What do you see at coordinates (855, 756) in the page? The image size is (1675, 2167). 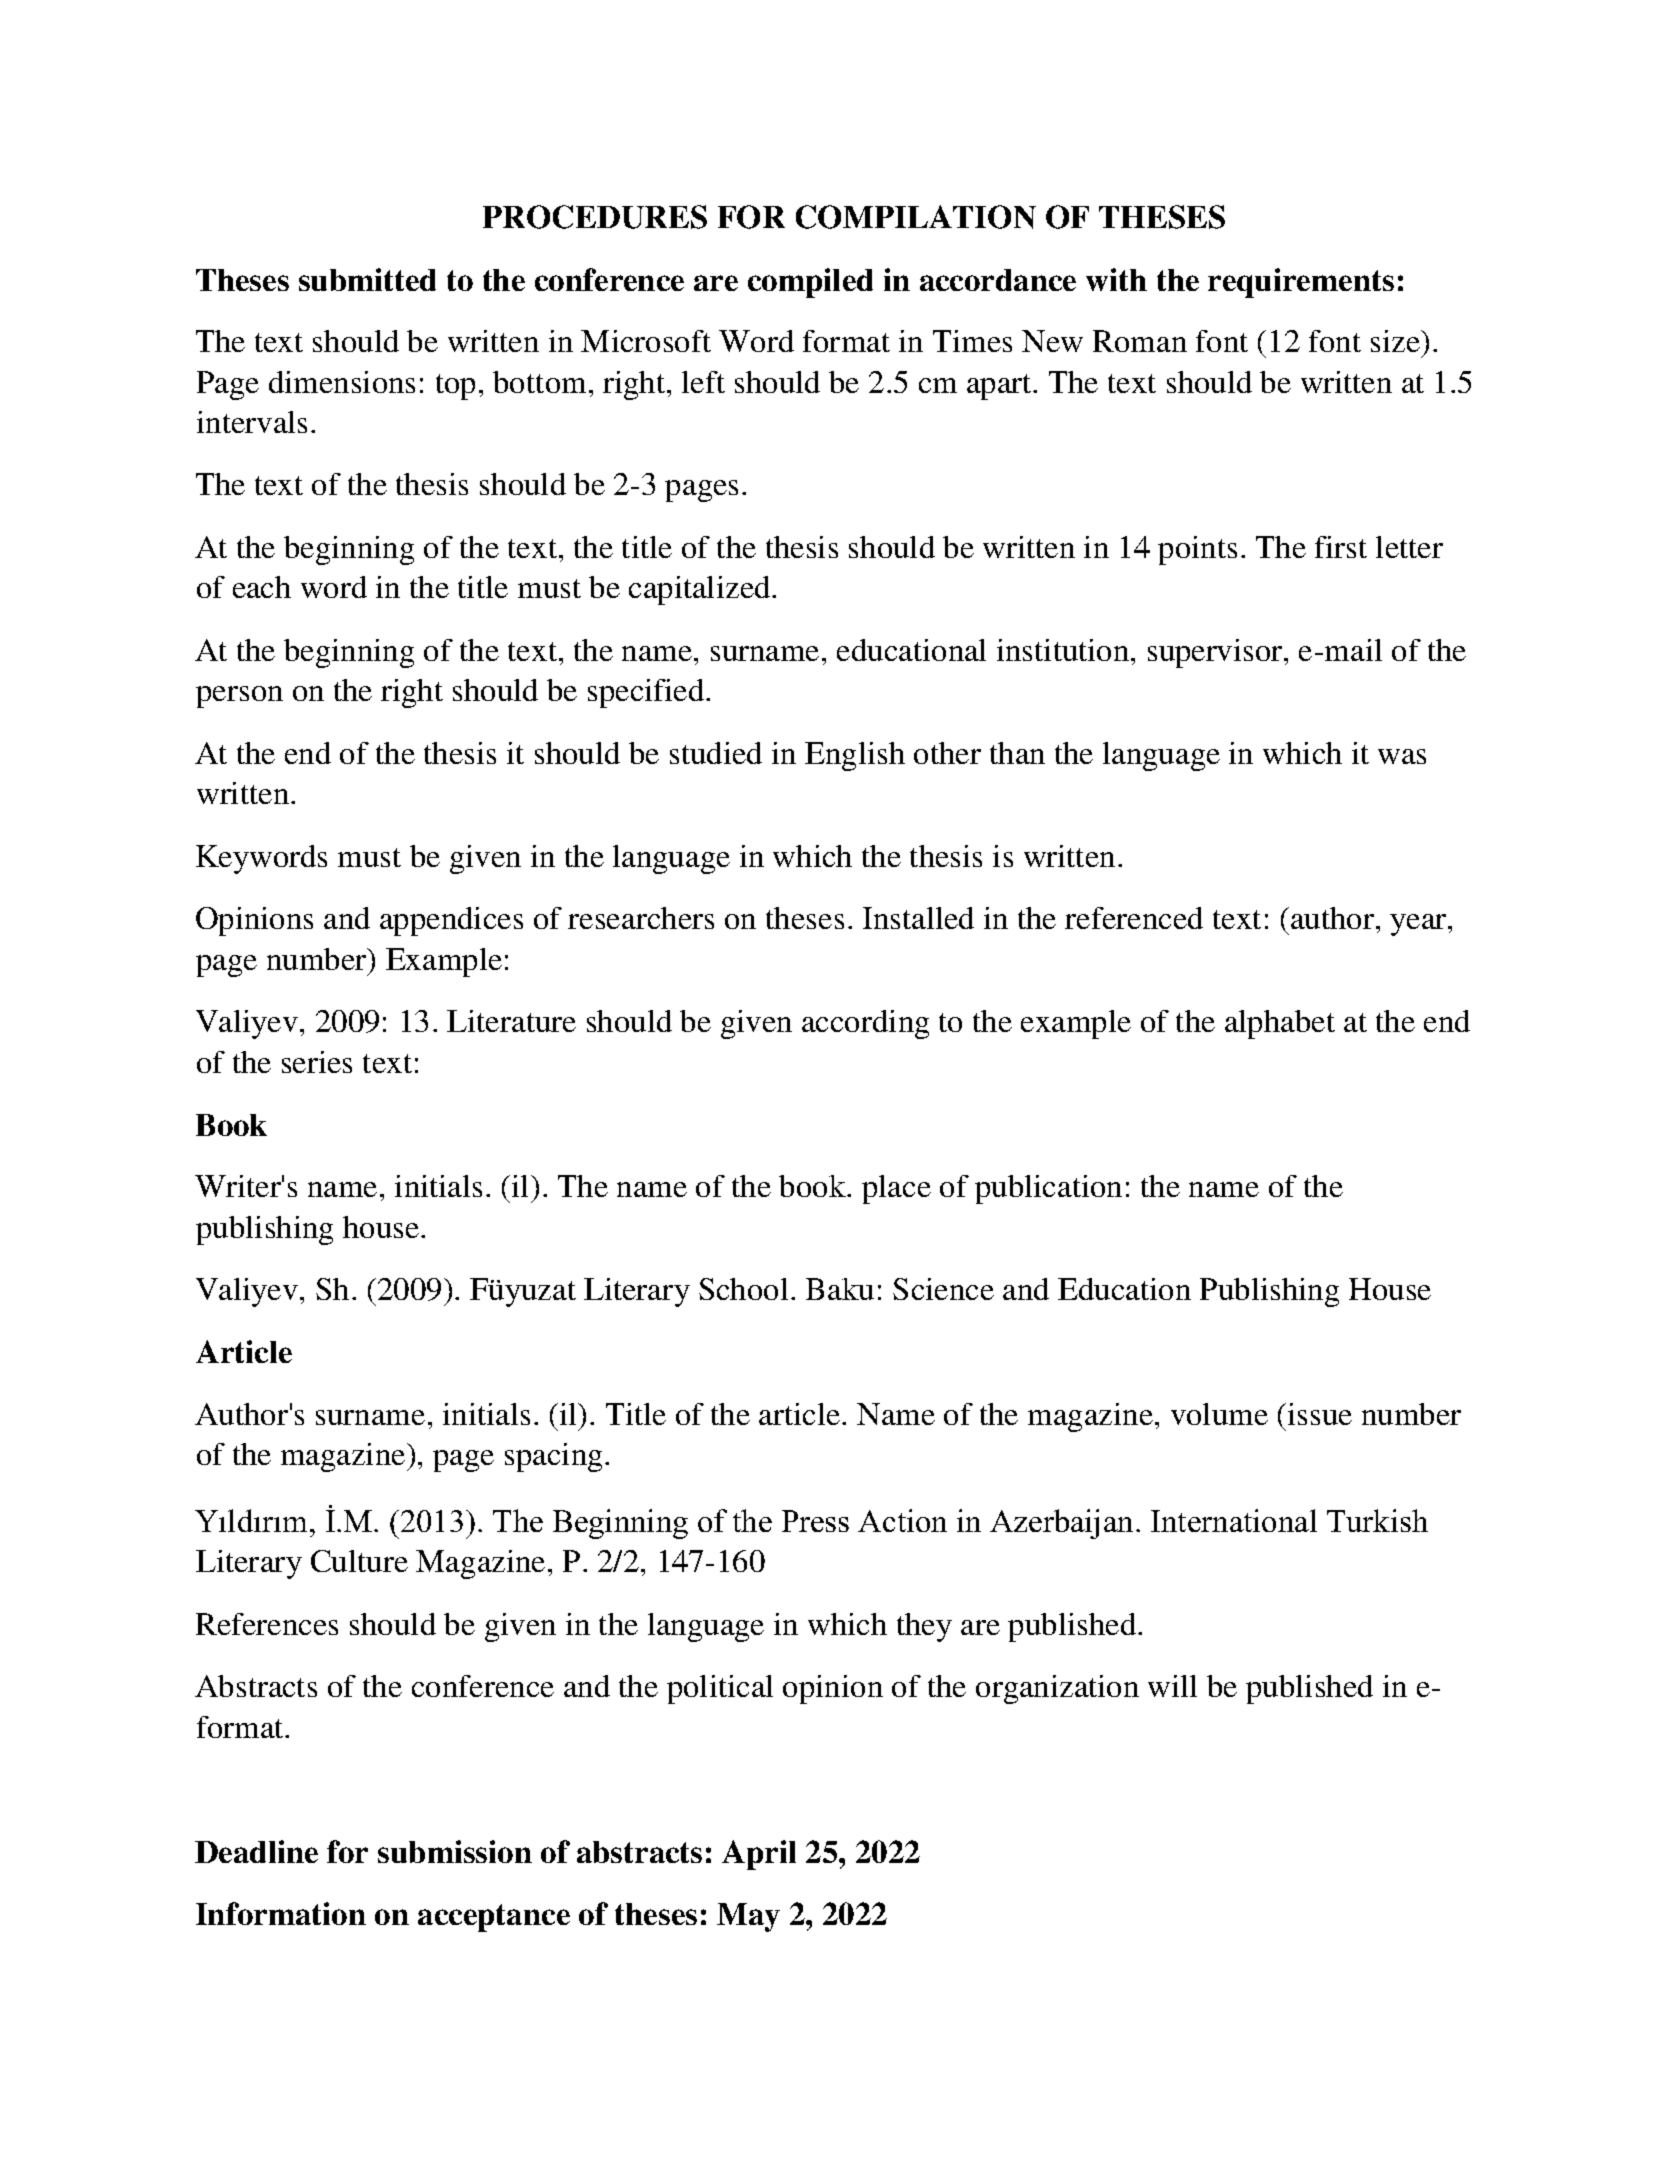 I see `English` at bounding box center [855, 756].
